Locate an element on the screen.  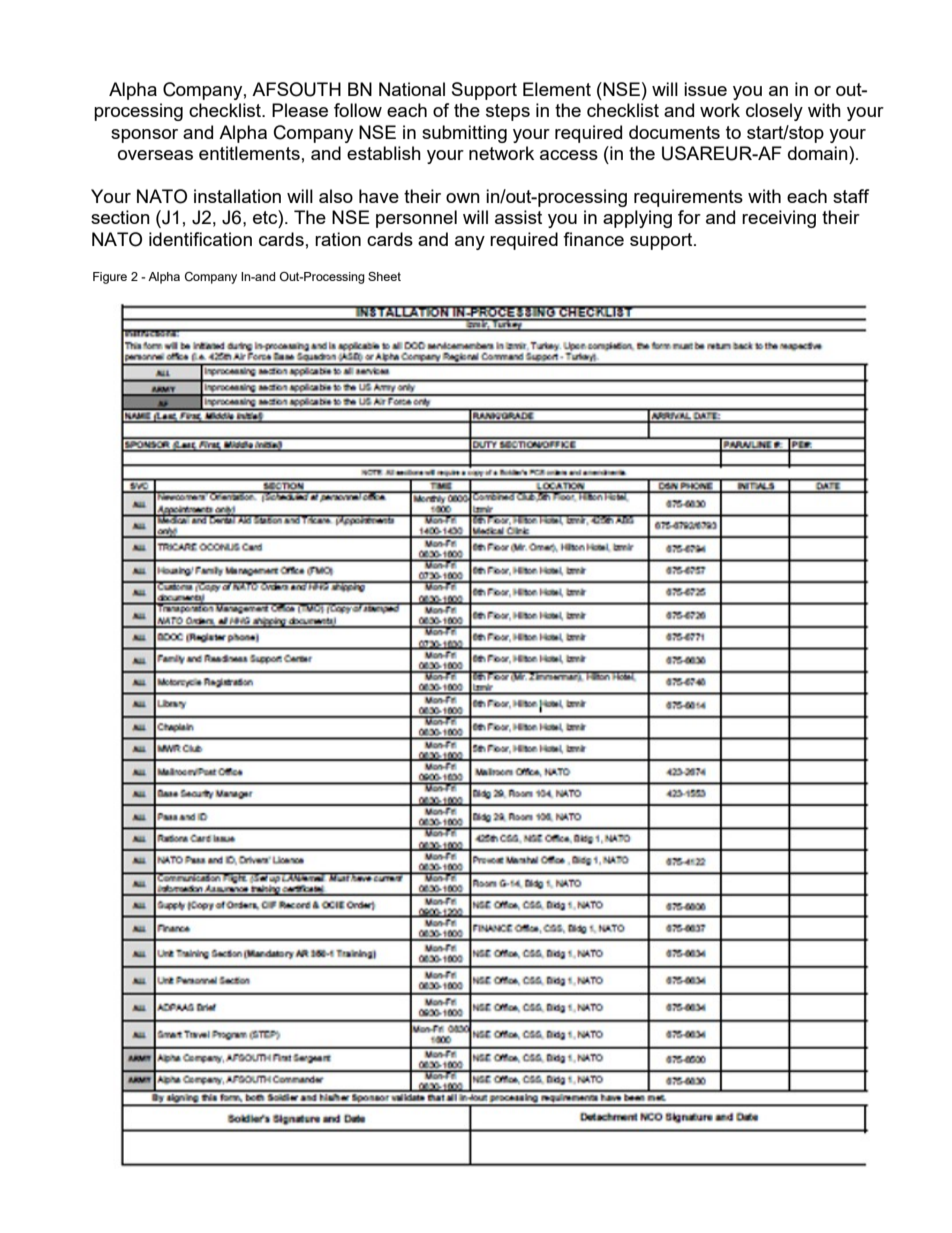
Figure is located at coordinates (110, 278).
